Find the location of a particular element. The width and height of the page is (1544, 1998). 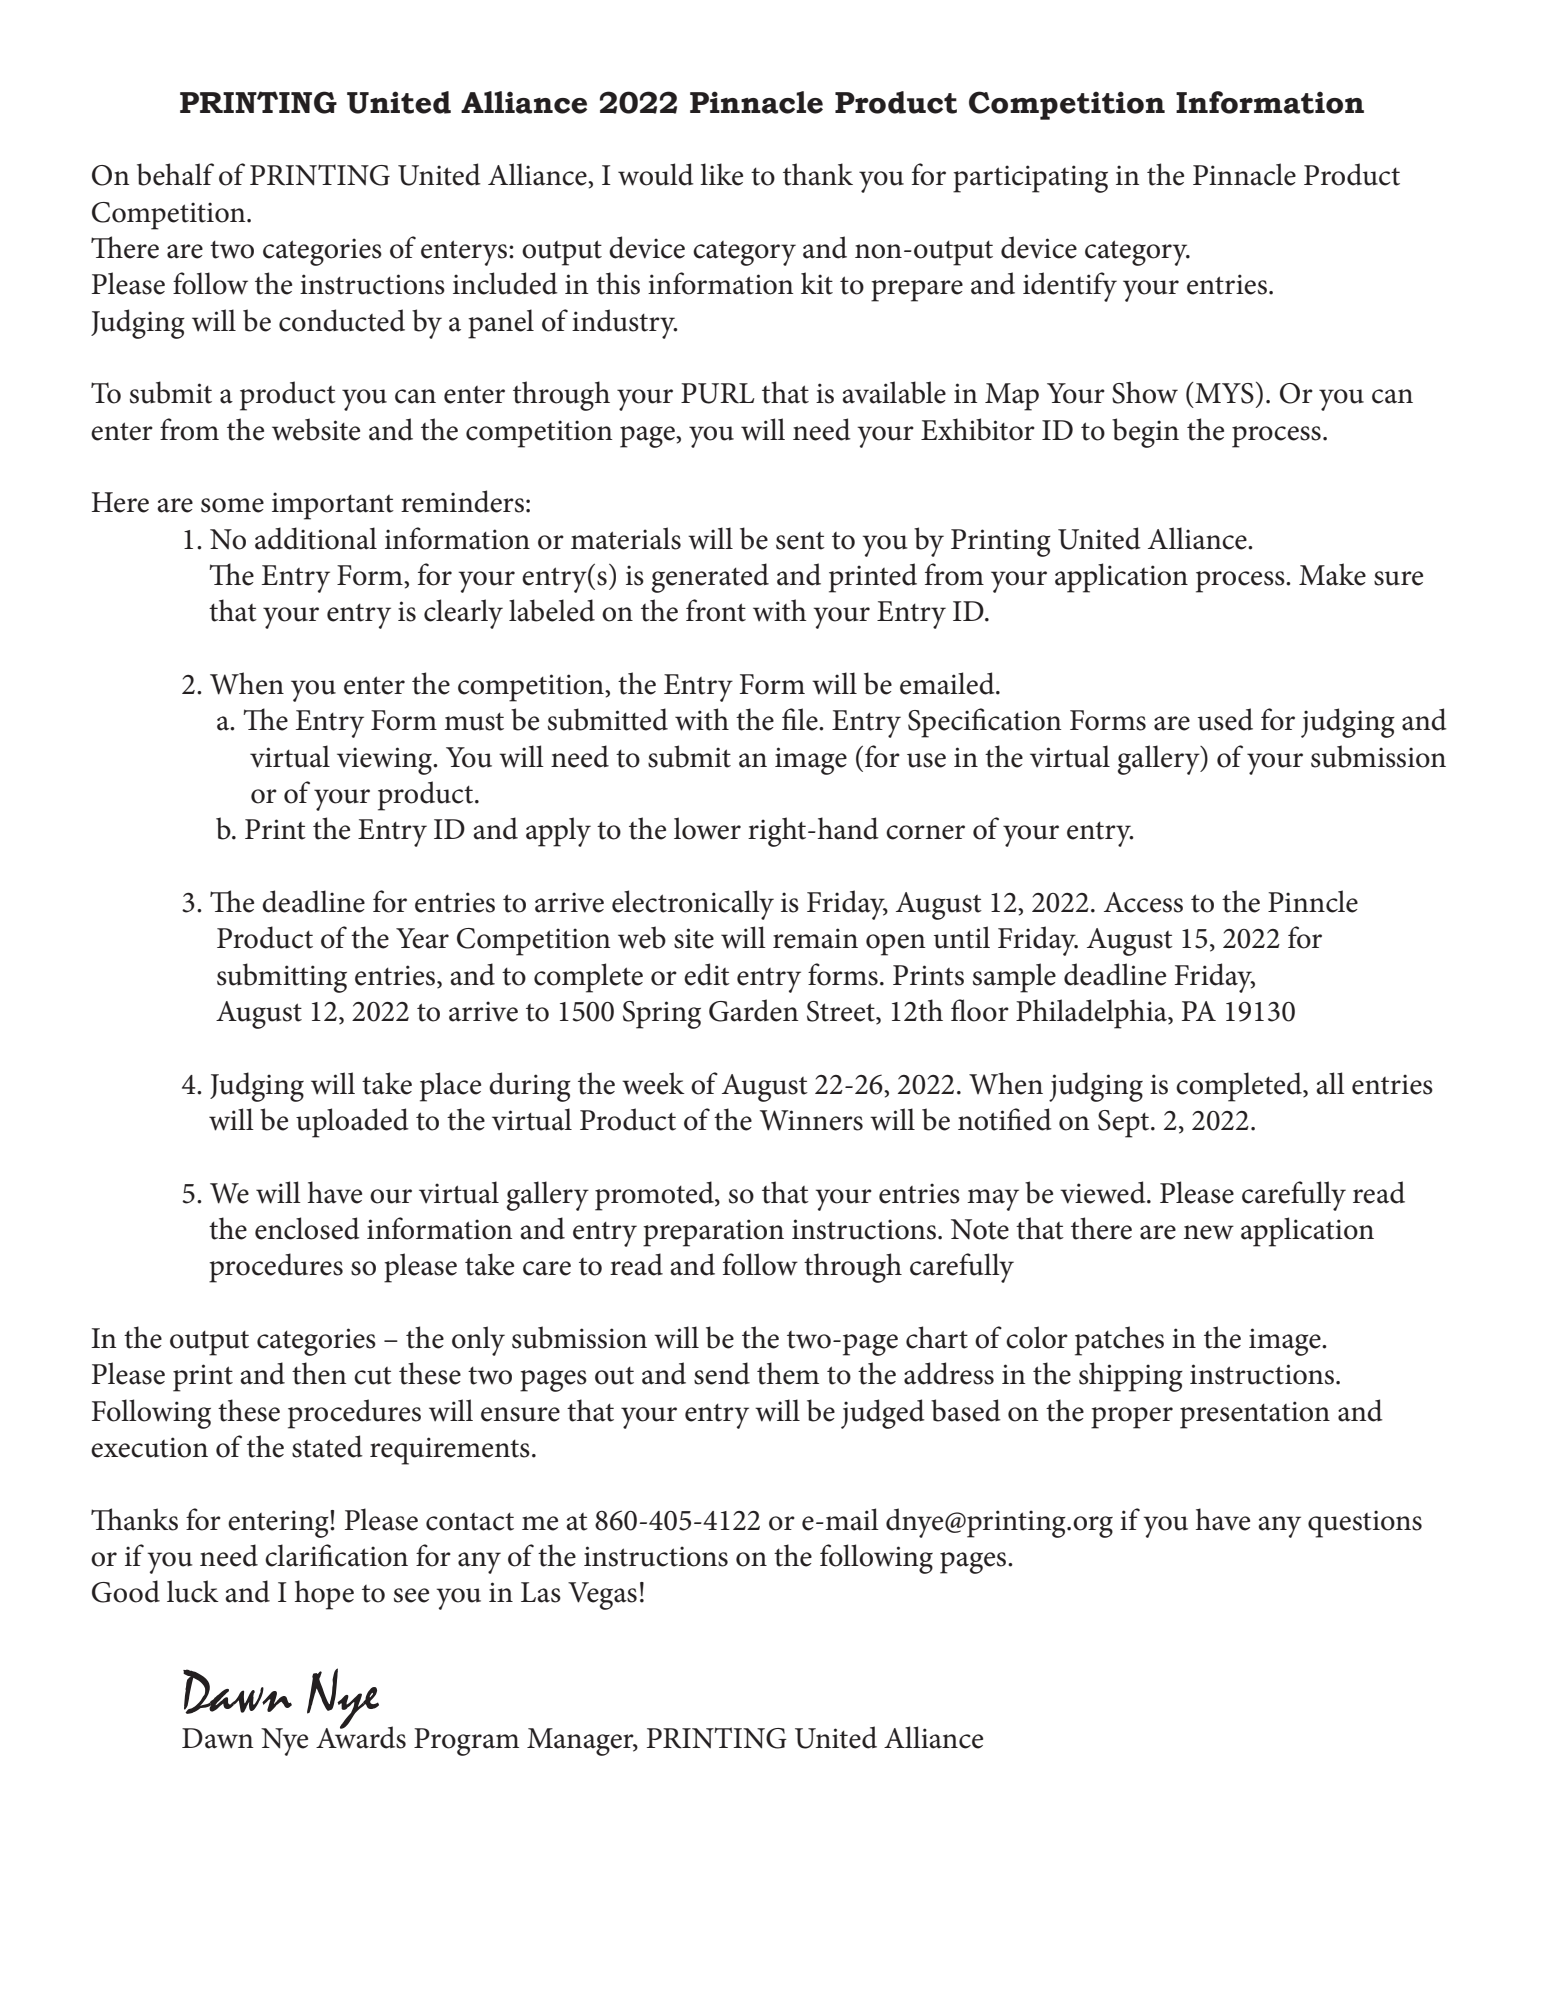

Access is located at coordinates (1143, 902).
